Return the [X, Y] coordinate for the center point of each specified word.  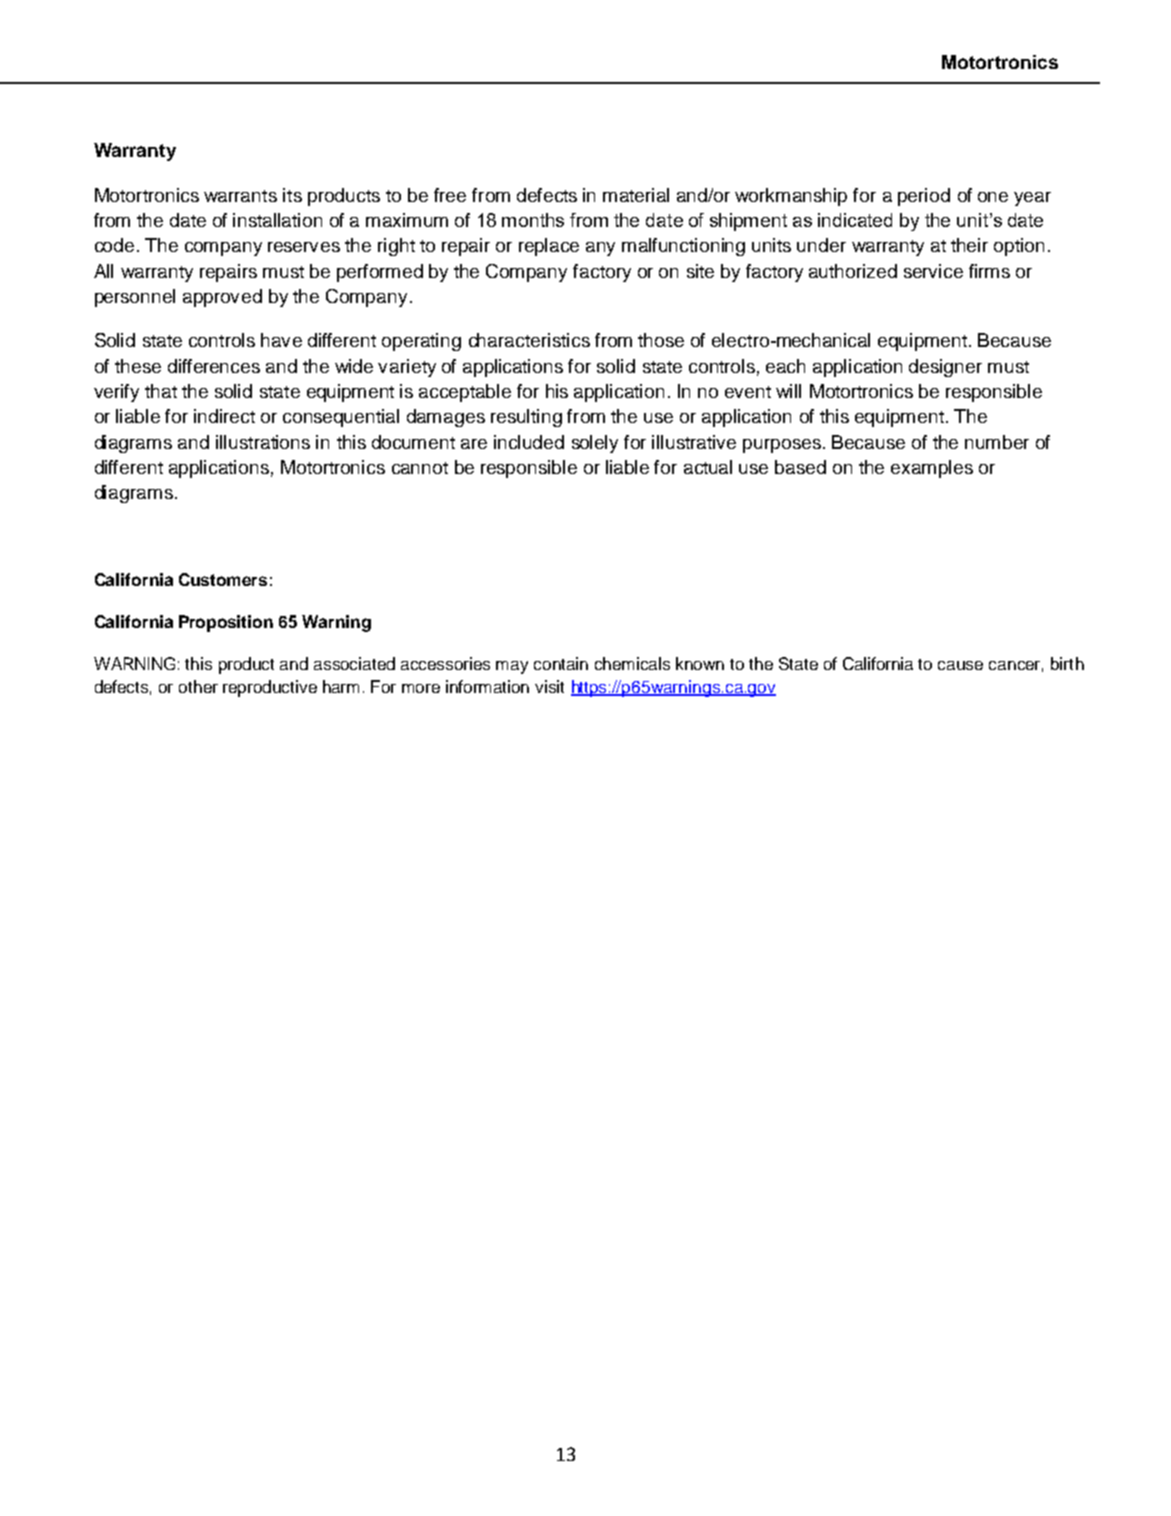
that [161, 391]
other [198, 686]
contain [561, 663]
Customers [223, 579]
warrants [240, 196]
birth [1067, 663]
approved [222, 298]
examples [932, 469]
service [933, 271]
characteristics [529, 340]
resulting [526, 418]
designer [945, 368]
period [924, 197]
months [533, 220]
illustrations [263, 442]
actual [708, 467]
